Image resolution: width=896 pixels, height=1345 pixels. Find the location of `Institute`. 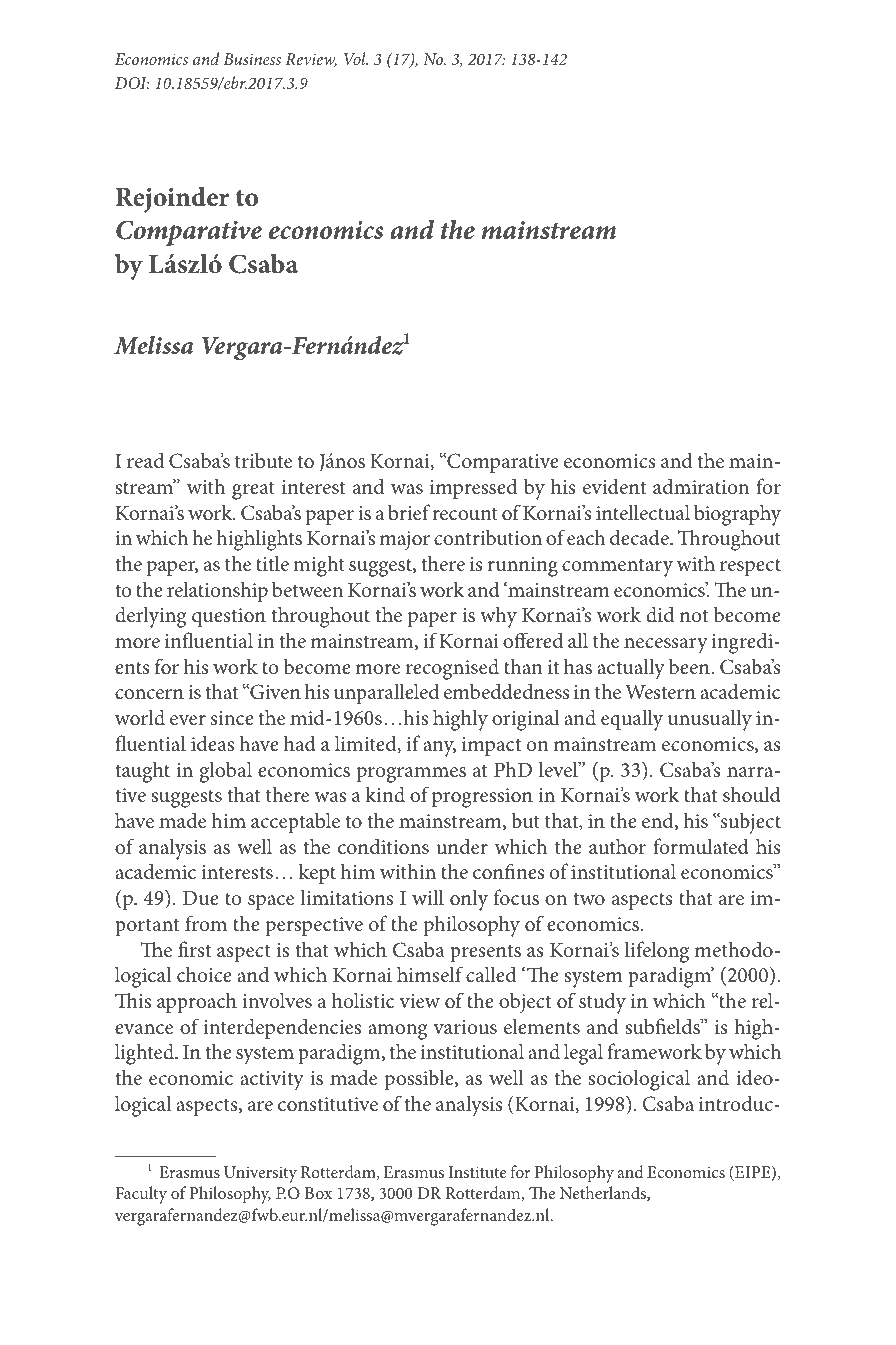

Institute is located at coordinates (477, 1172).
